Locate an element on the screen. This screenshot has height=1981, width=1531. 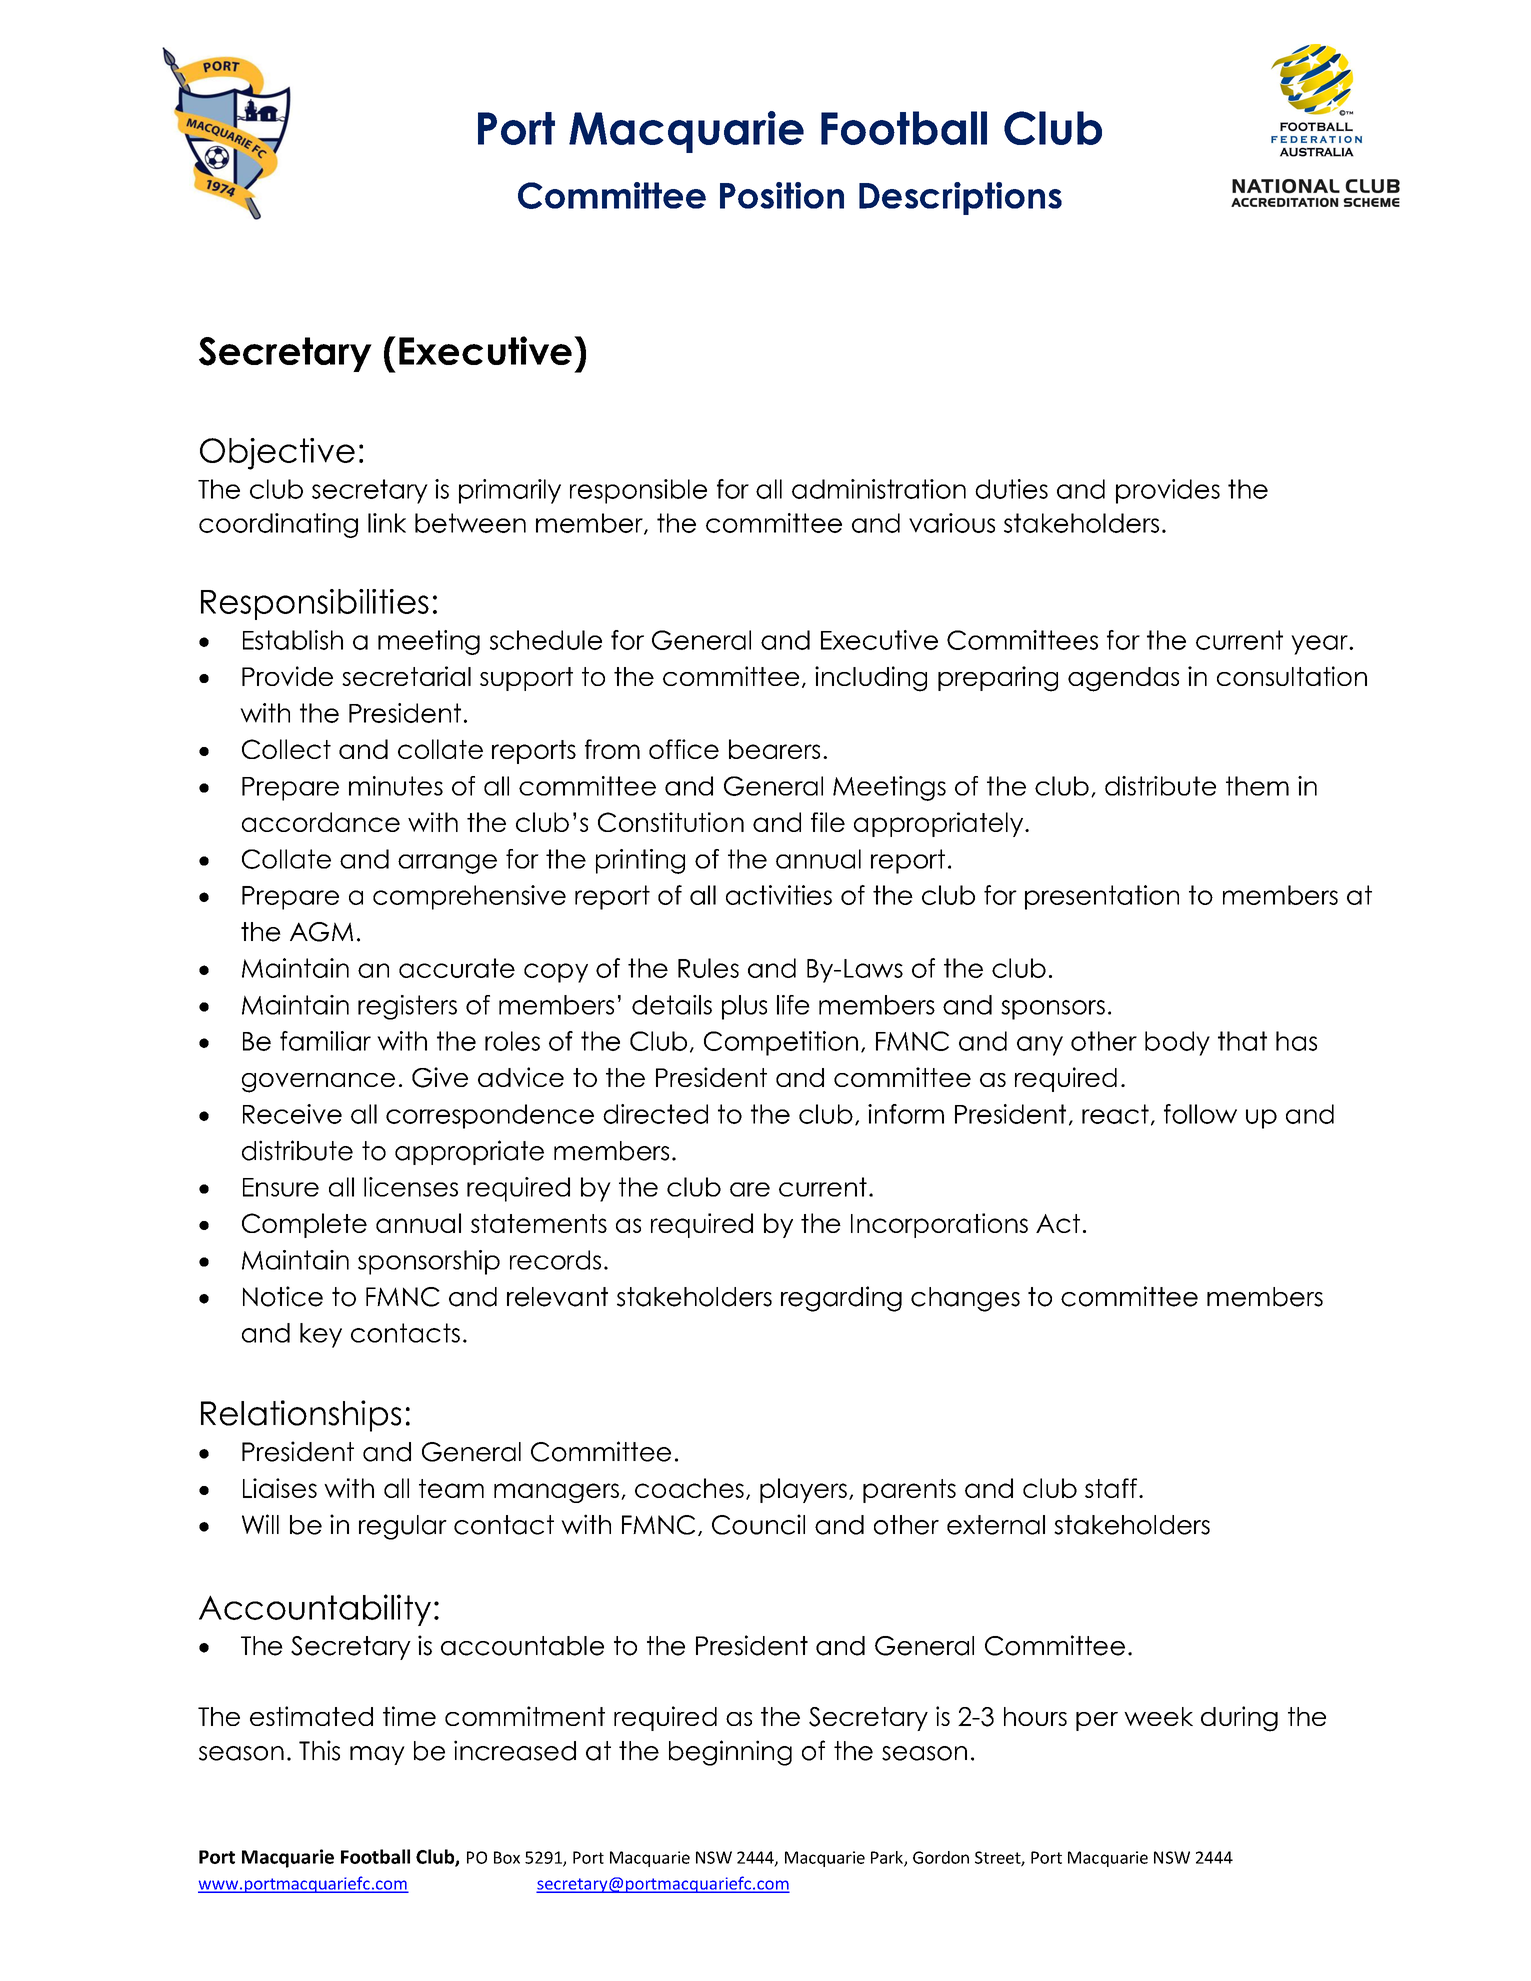
Descriptions is located at coordinates (960, 198).
